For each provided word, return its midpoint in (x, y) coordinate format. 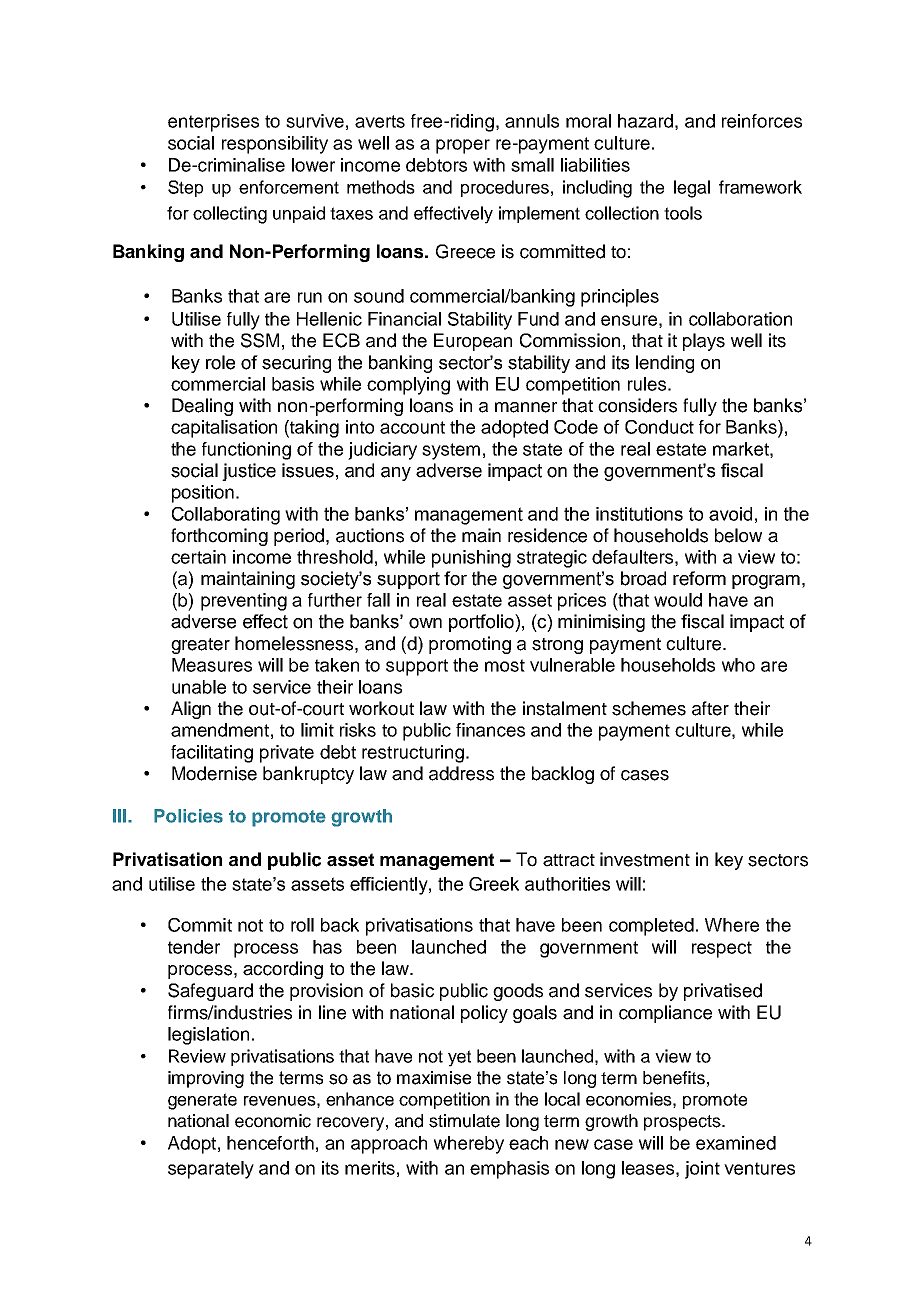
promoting (470, 645)
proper (463, 146)
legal (692, 189)
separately (211, 1170)
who (738, 665)
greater (200, 646)
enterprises (213, 123)
